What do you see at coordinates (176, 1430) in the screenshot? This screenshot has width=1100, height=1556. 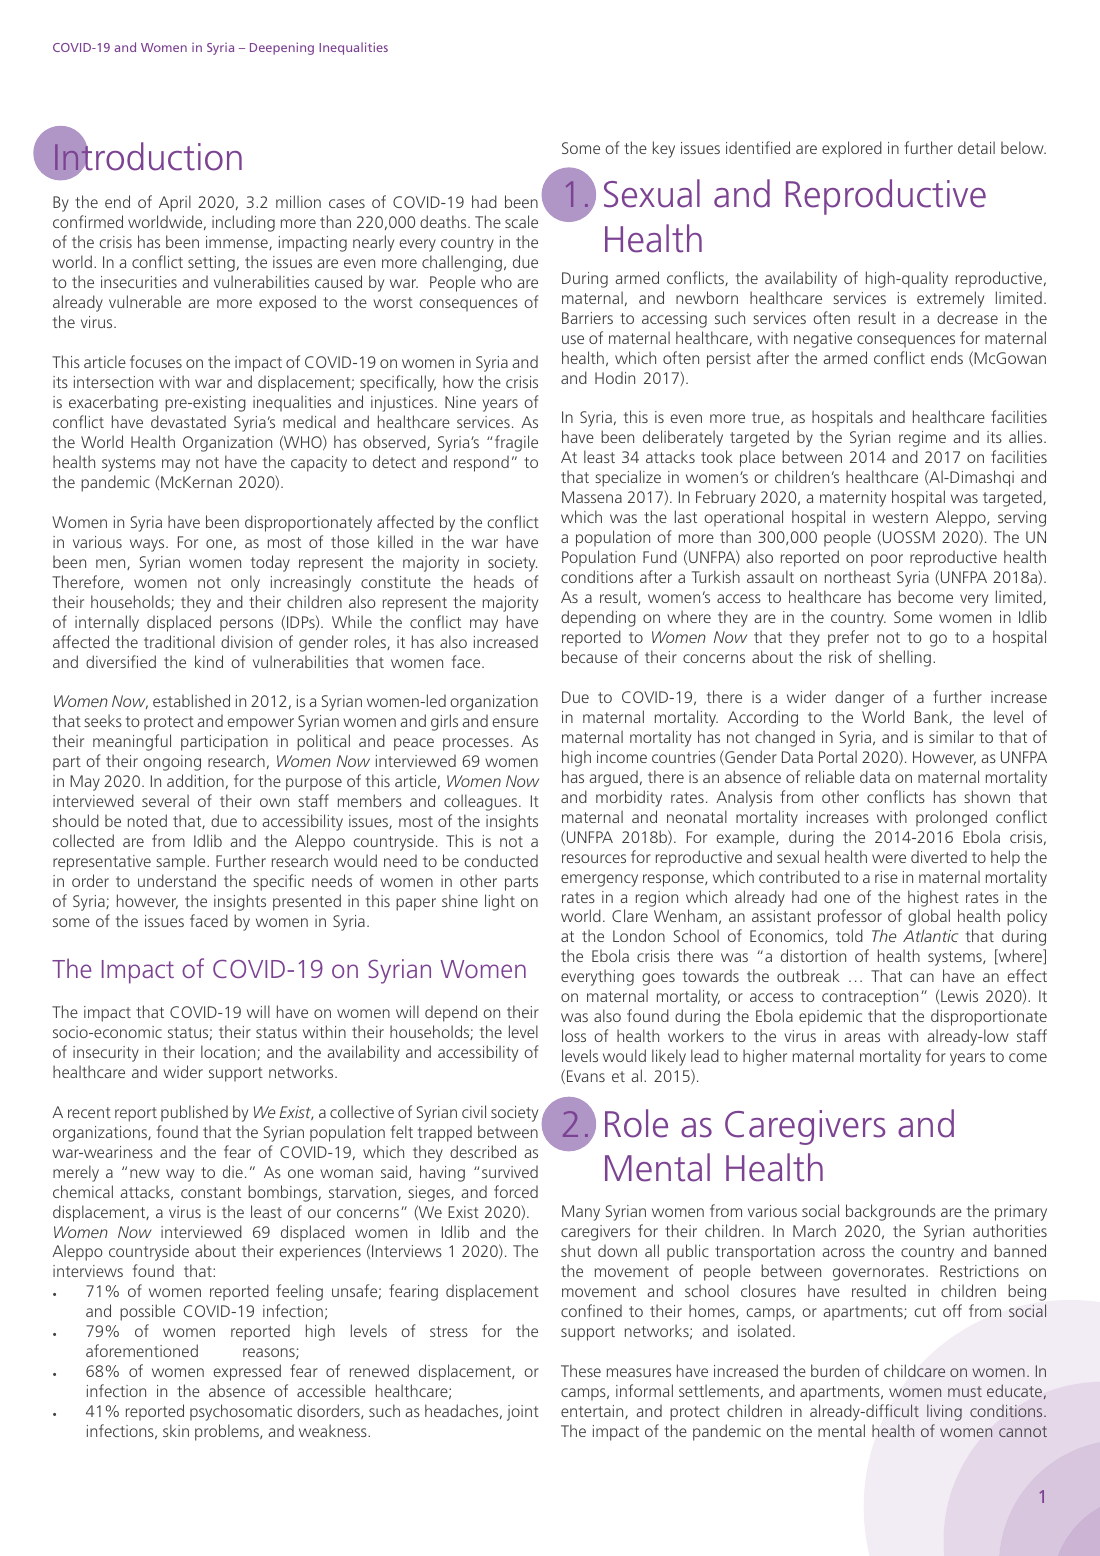 I see `skin` at bounding box center [176, 1430].
